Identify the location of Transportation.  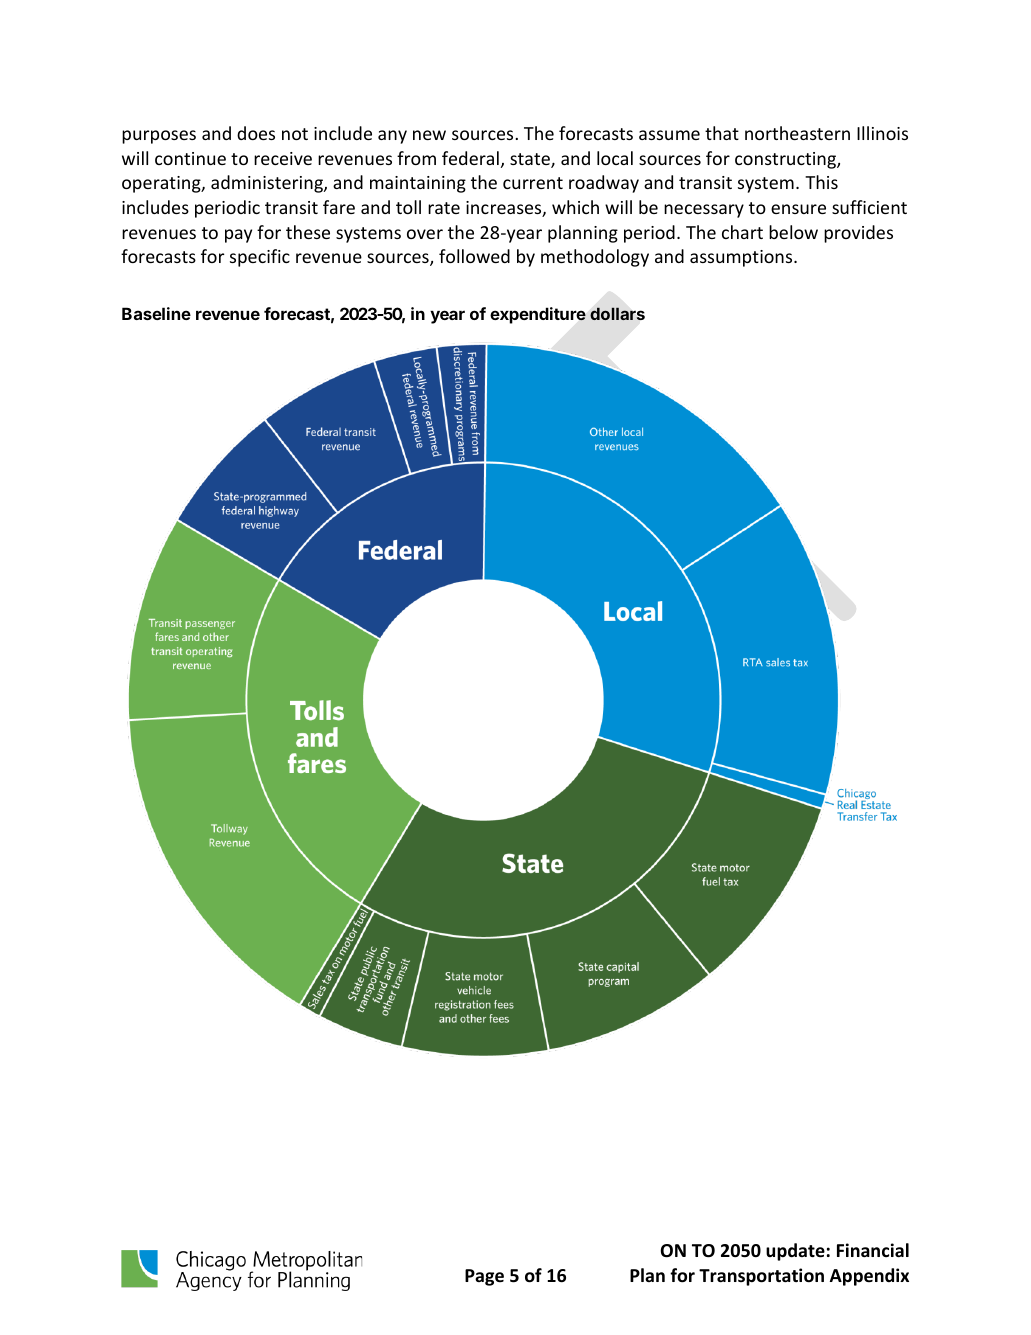
(761, 1277).
